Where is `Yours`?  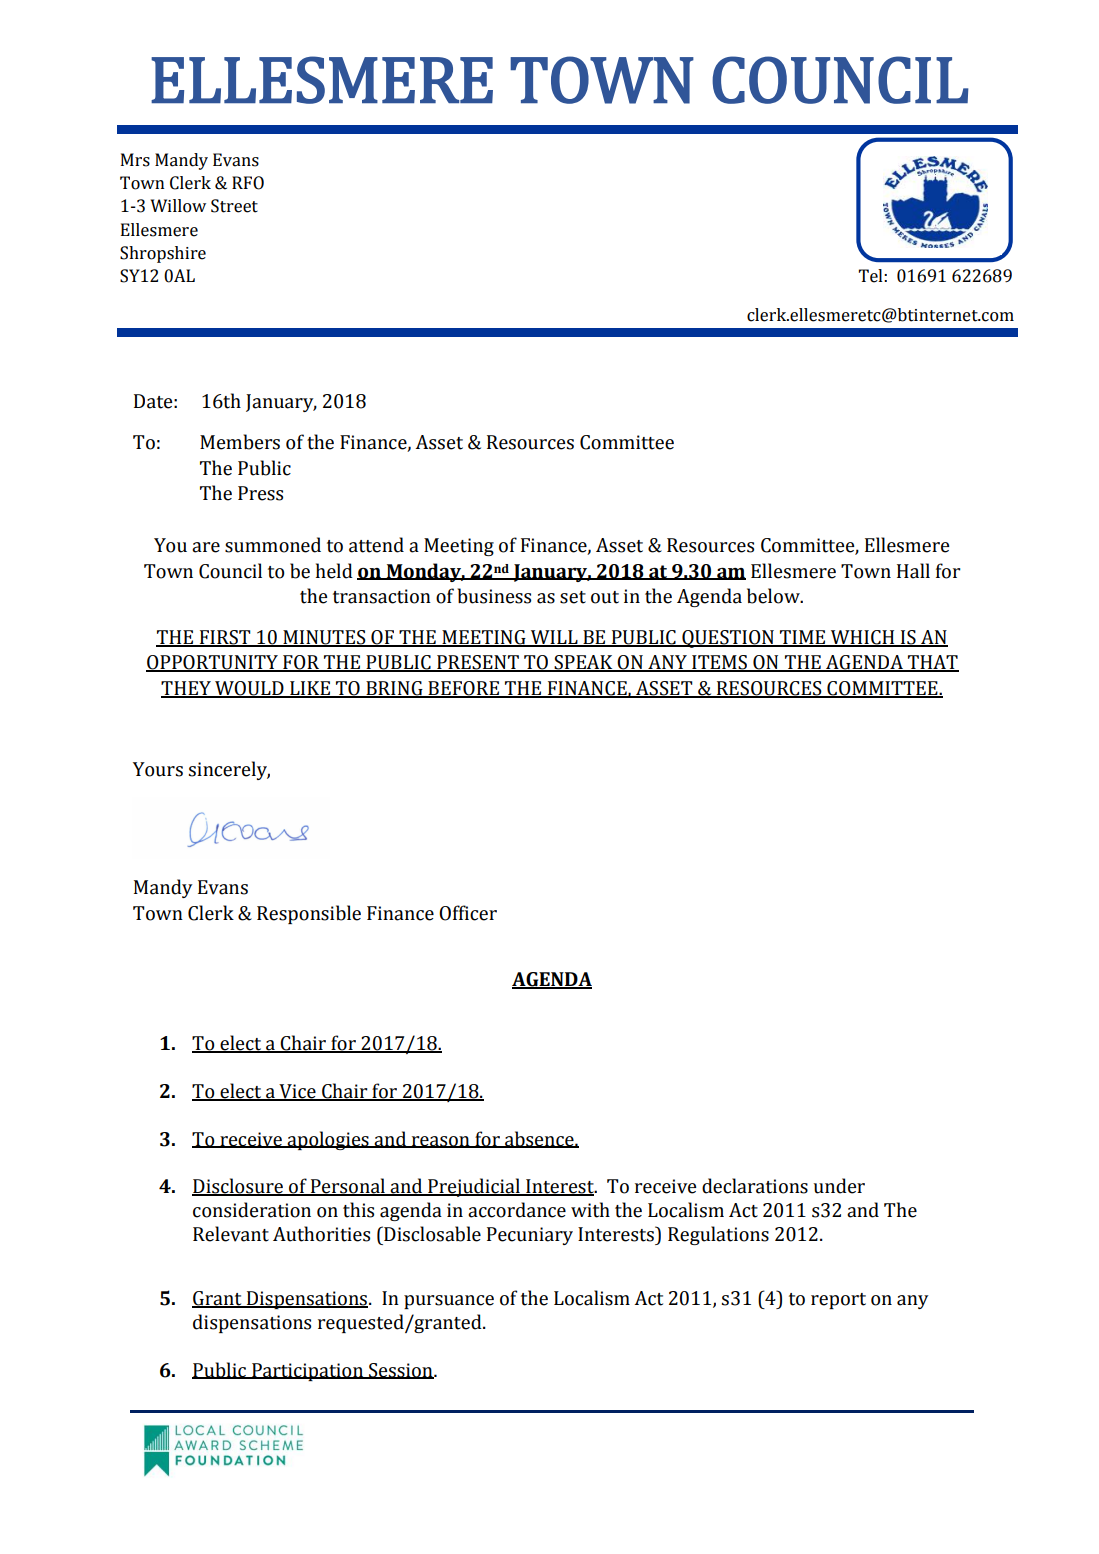 Yours is located at coordinates (158, 769).
